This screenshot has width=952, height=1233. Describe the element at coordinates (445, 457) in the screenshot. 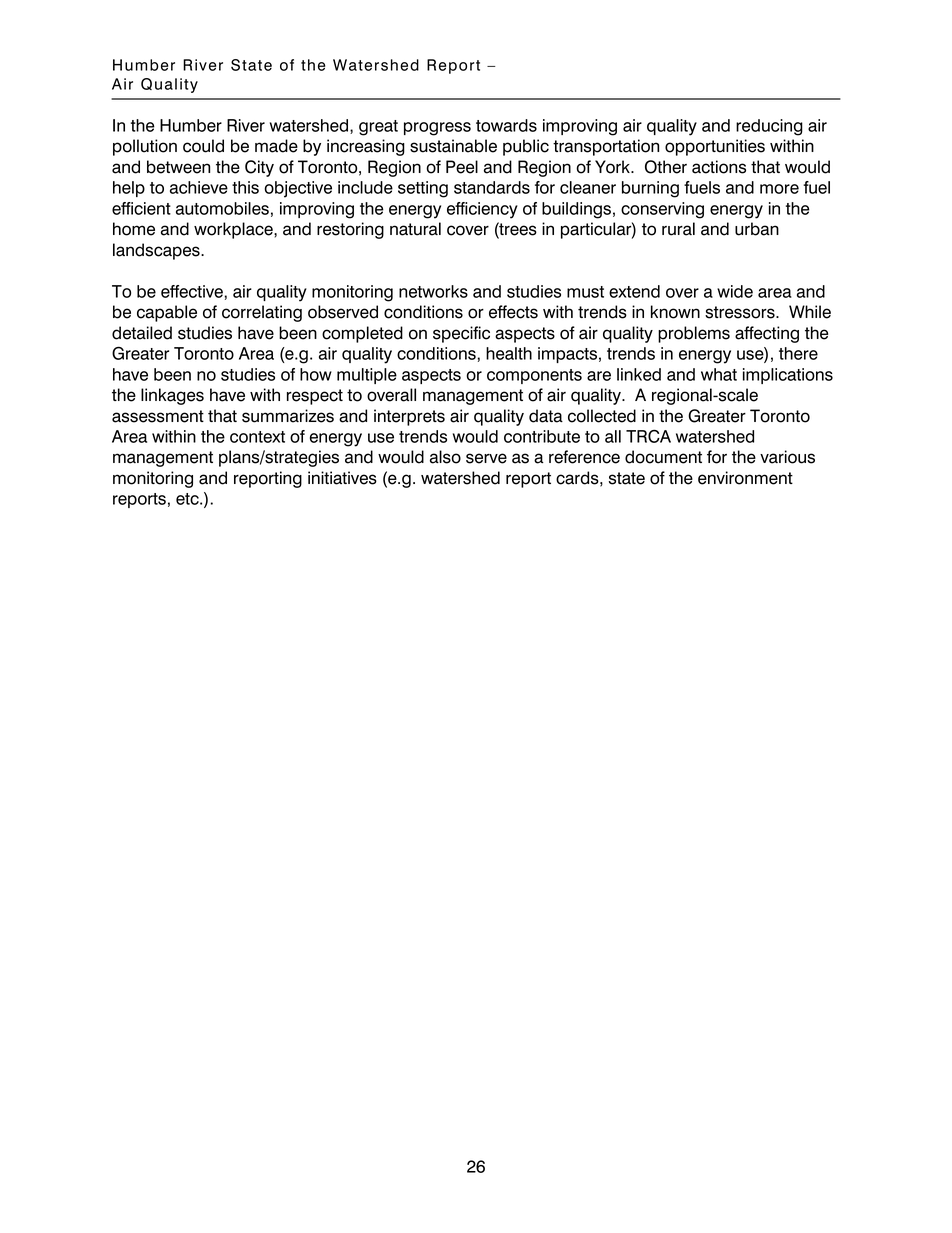

I see `also` at that location.
